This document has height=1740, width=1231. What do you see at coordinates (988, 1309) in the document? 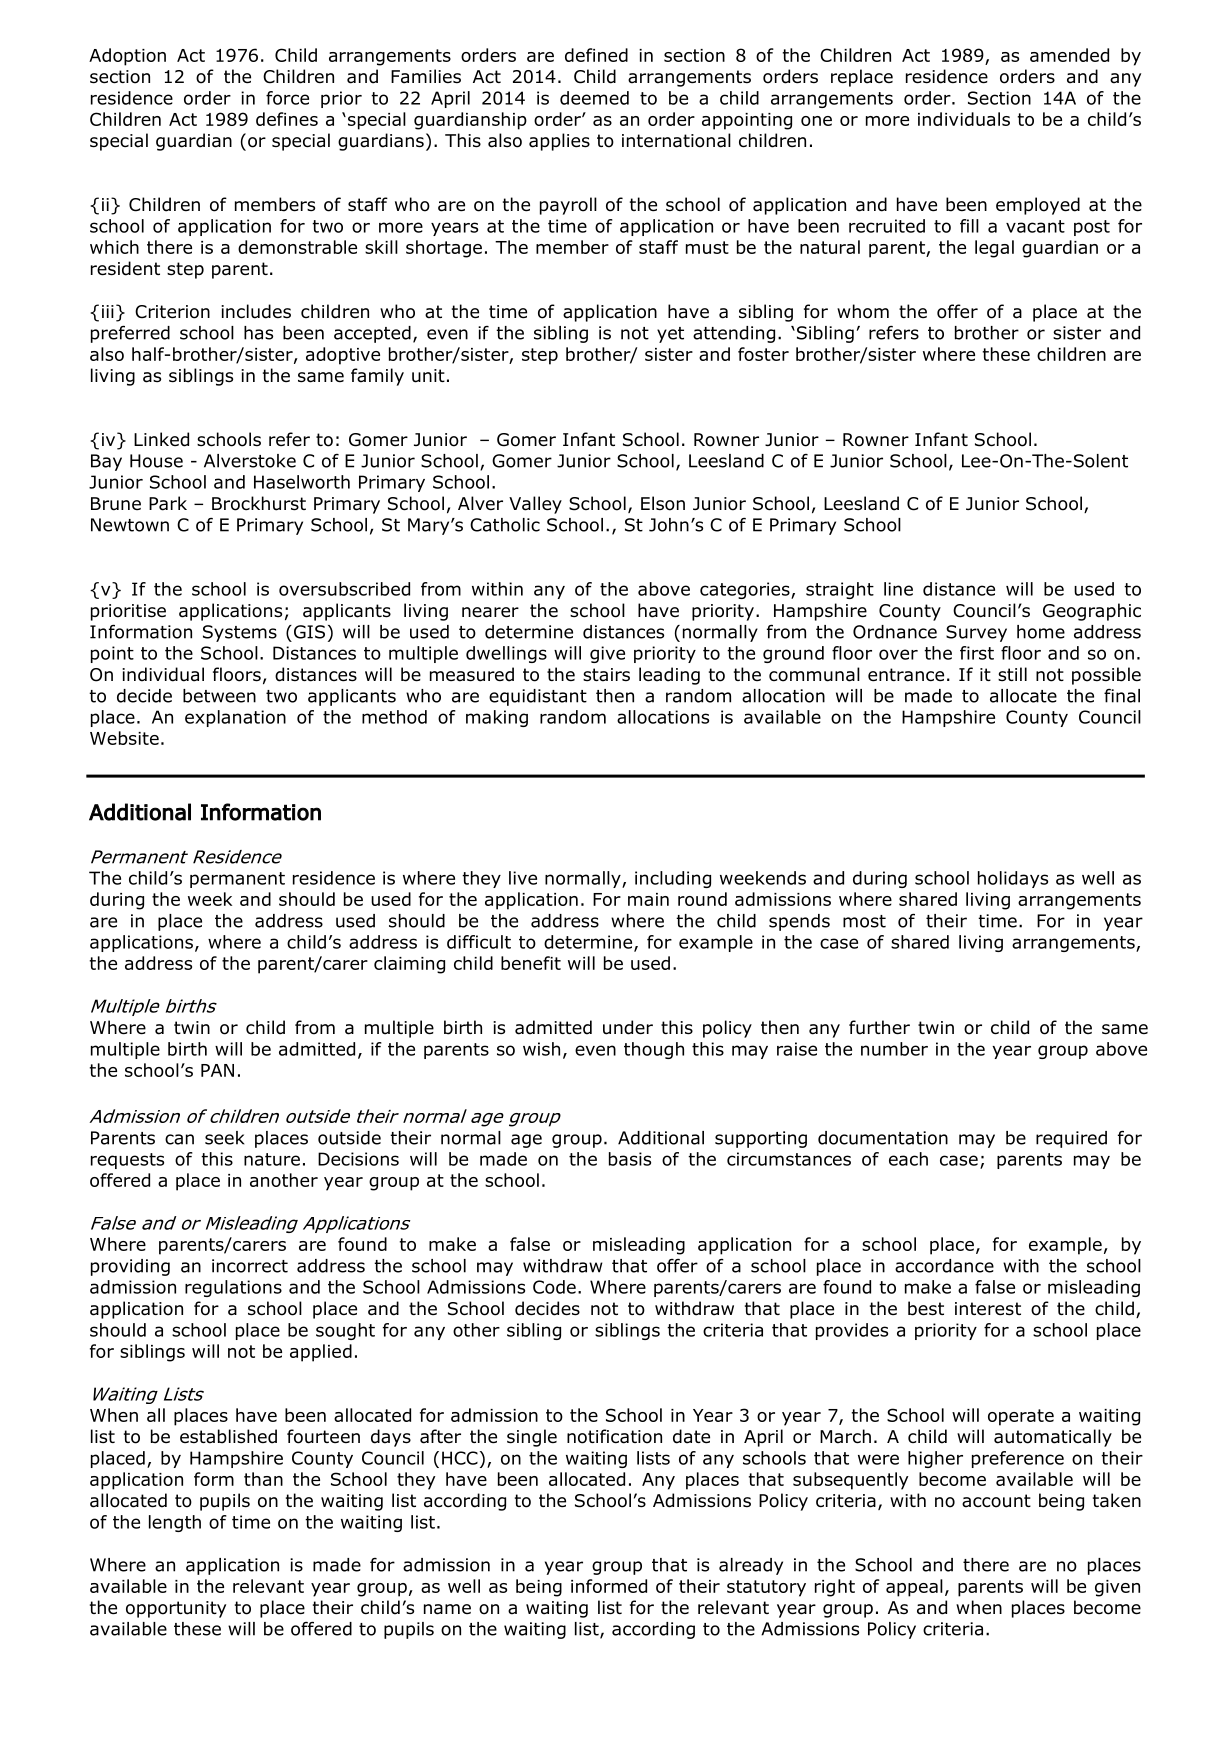
I see `interest` at bounding box center [988, 1309].
